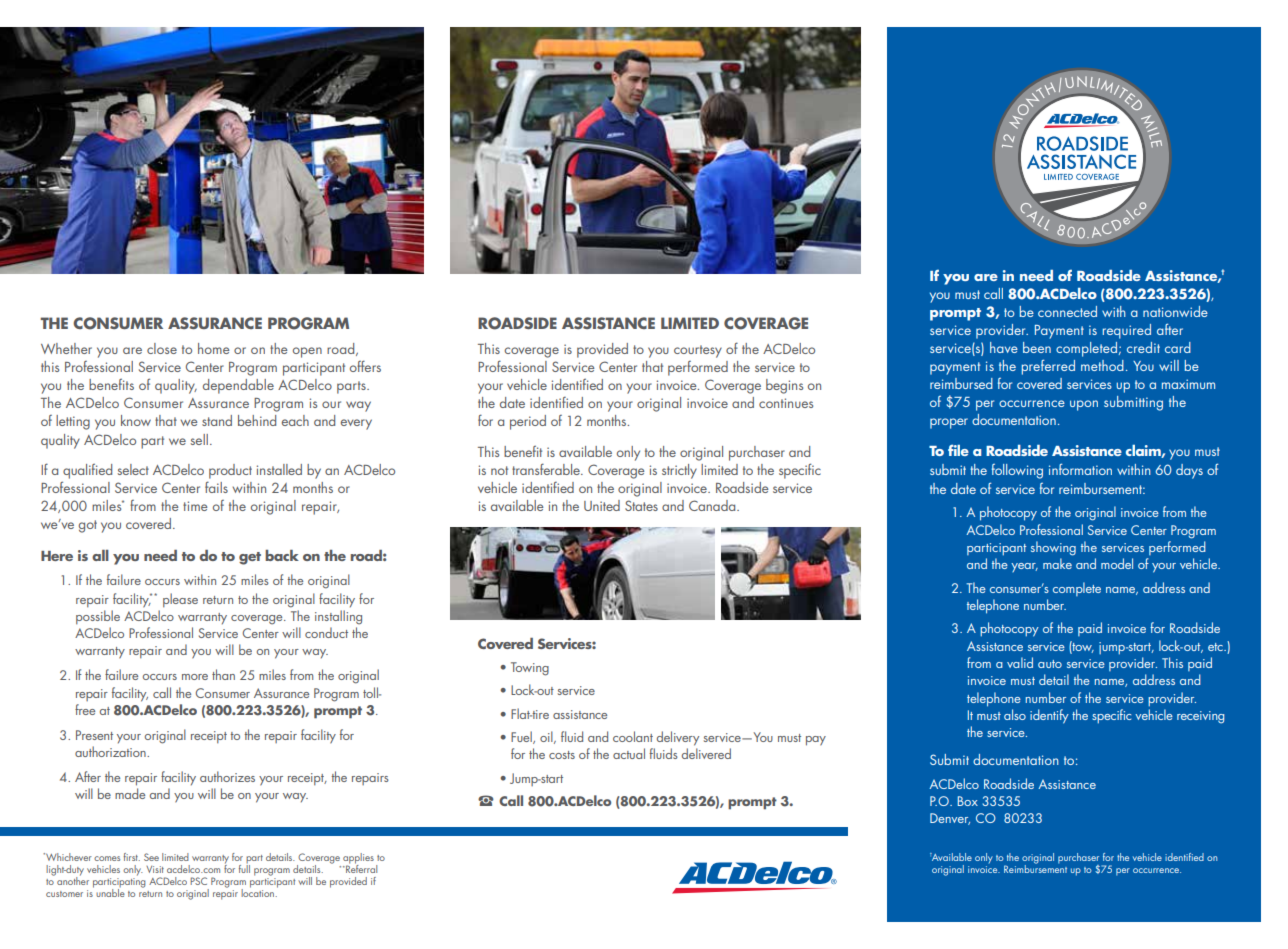 The width and height of the image is (1288, 949). I want to click on Denver, so click(950, 819).
